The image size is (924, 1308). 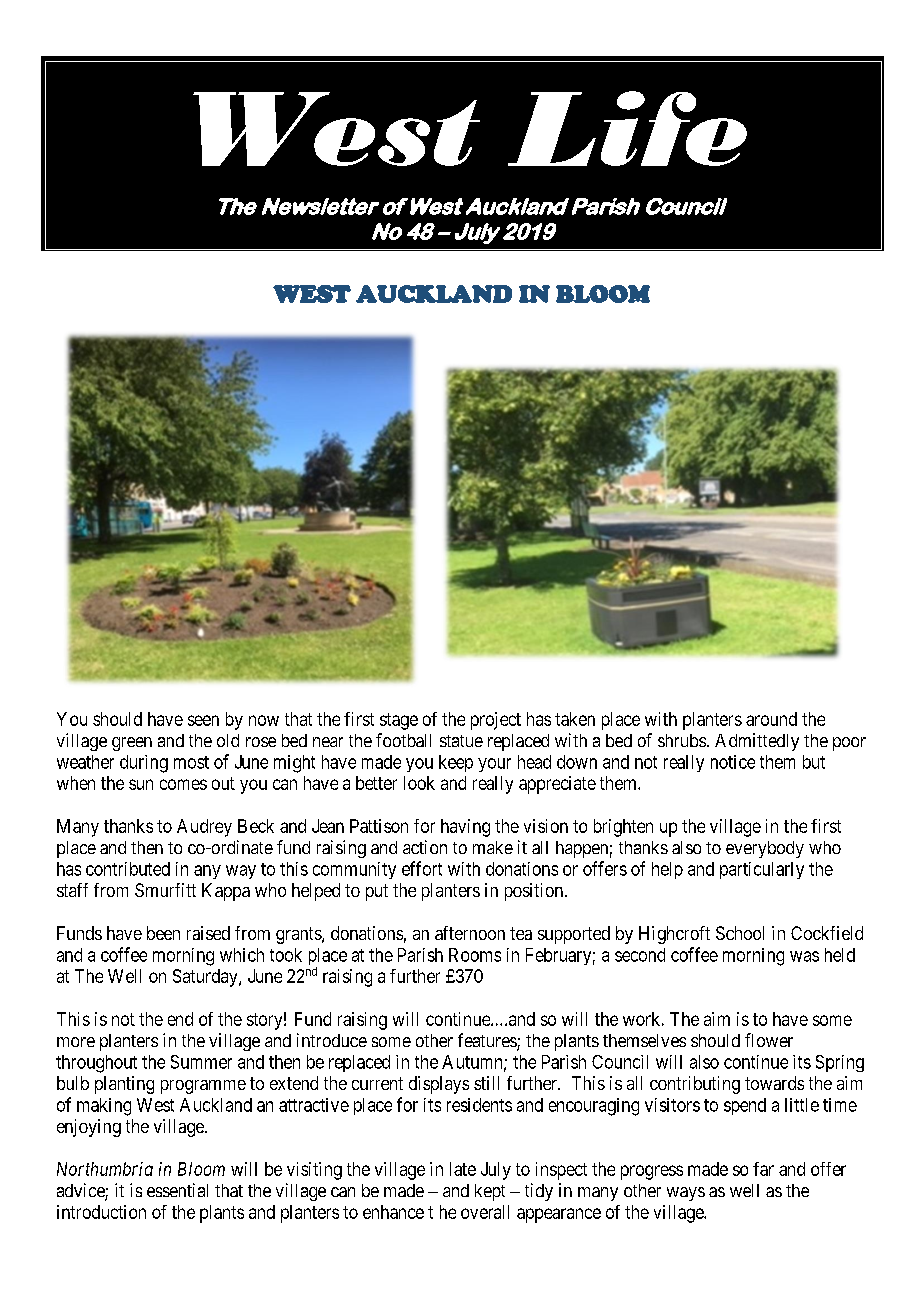 What do you see at coordinates (763, 1169) in the page?
I see `far` at bounding box center [763, 1169].
